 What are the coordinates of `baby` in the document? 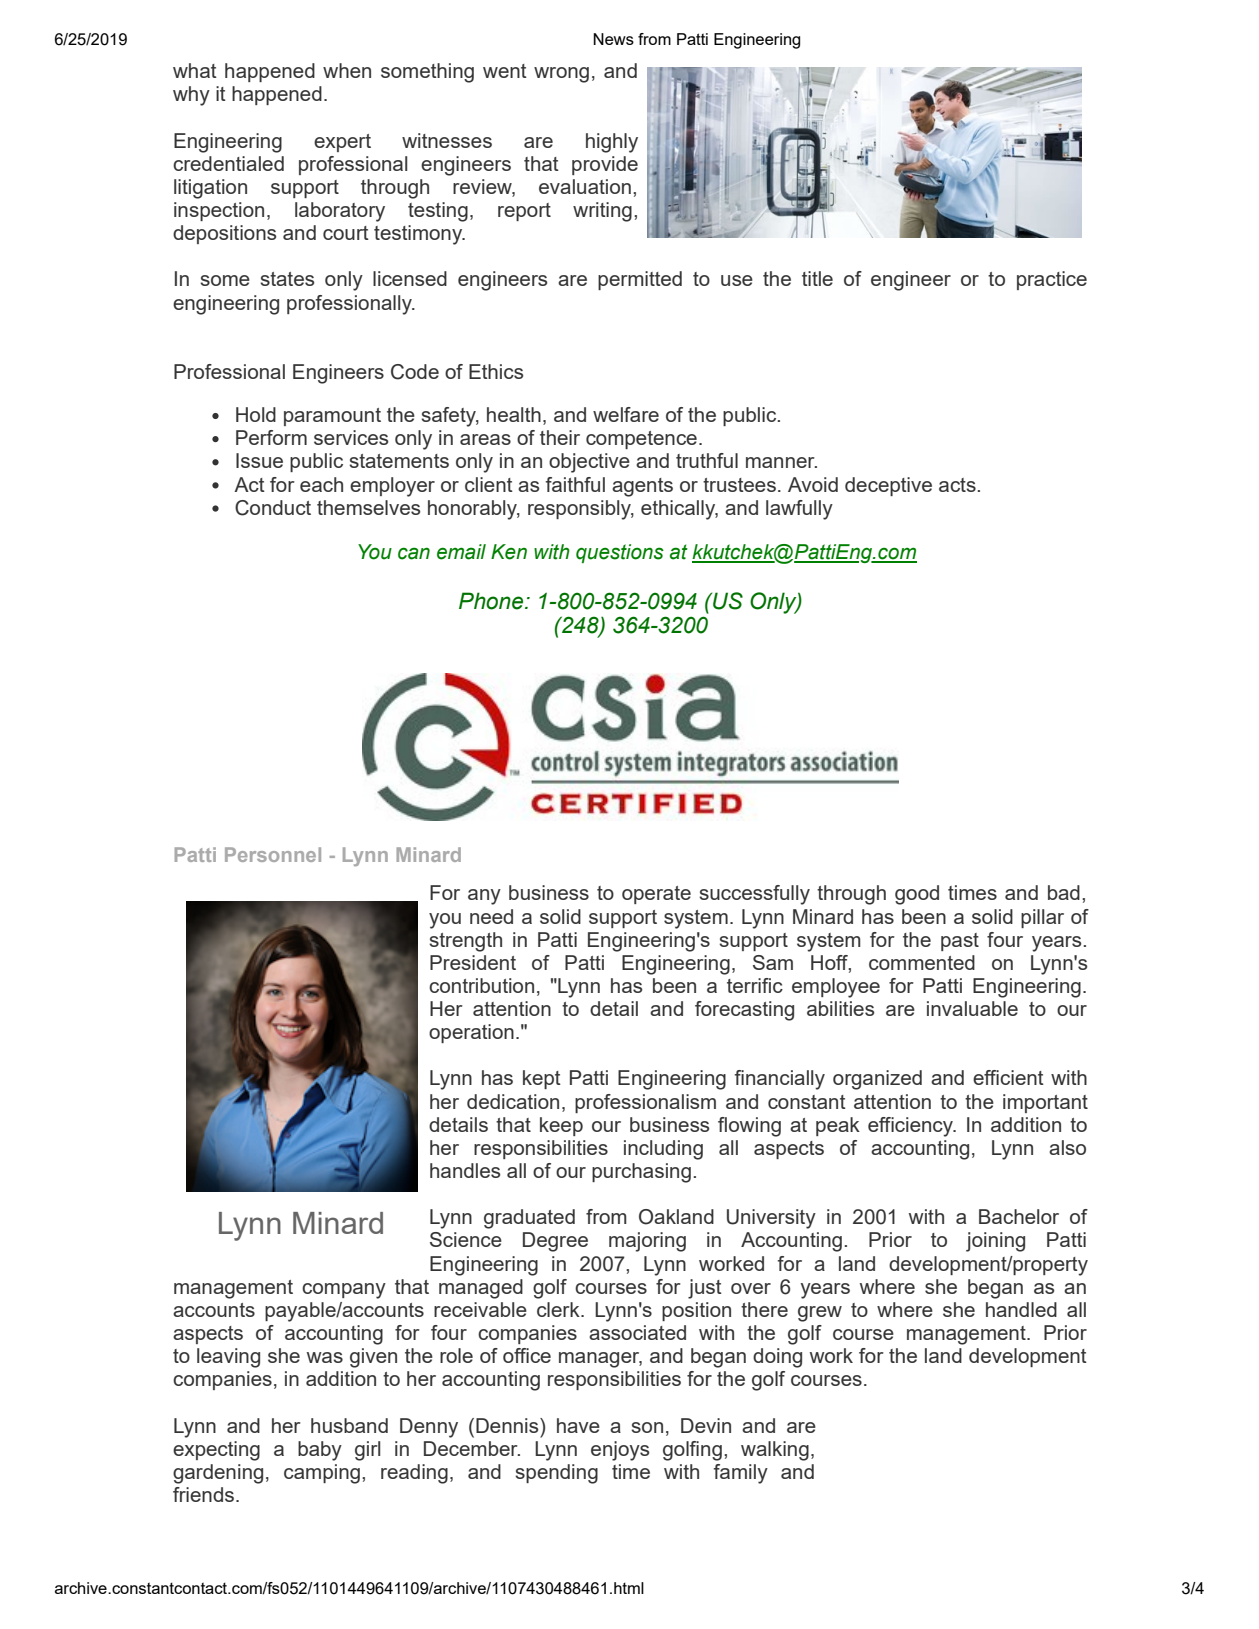 It's located at (320, 1451).
